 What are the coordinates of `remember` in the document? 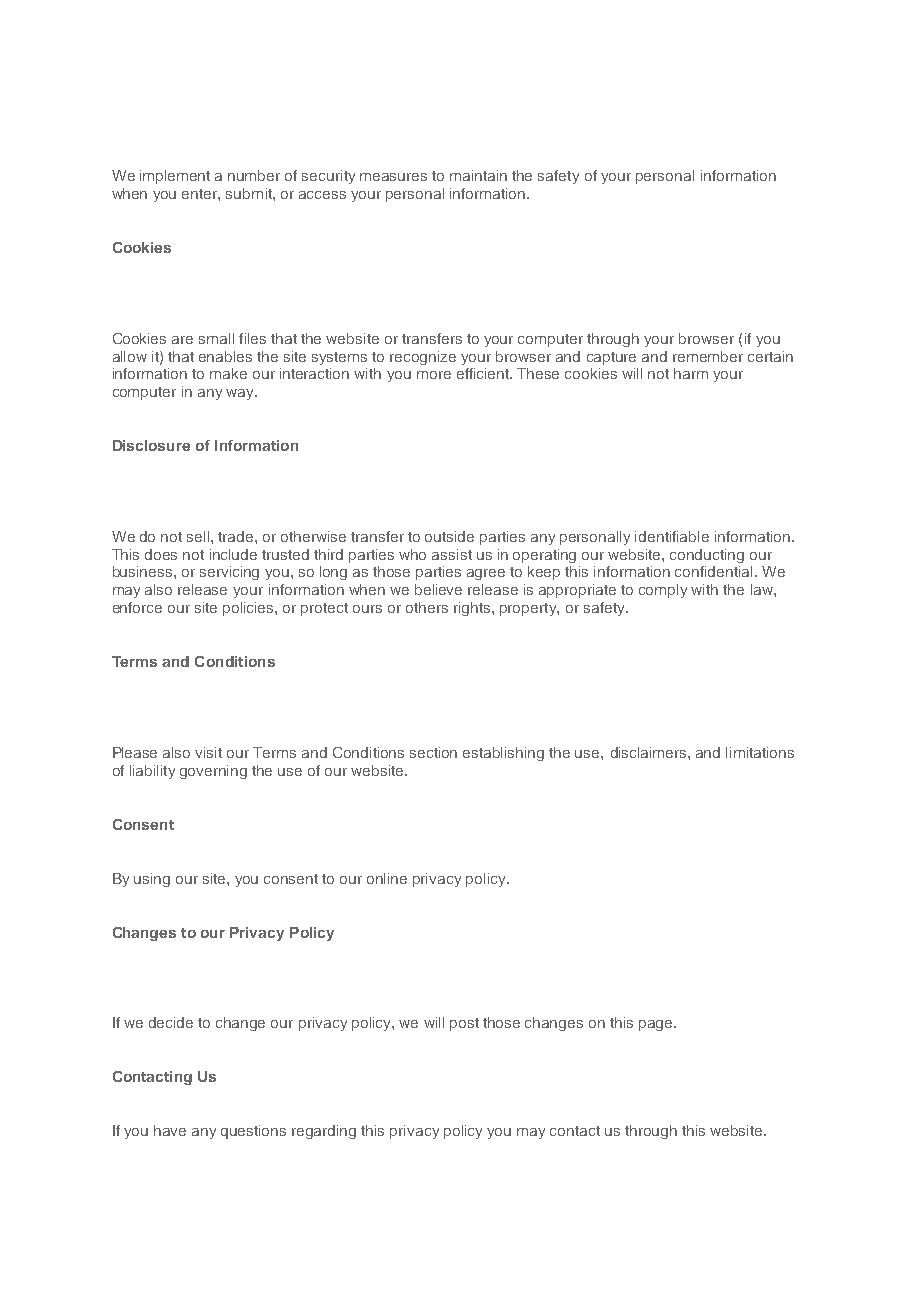 It's located at (708, 356).
